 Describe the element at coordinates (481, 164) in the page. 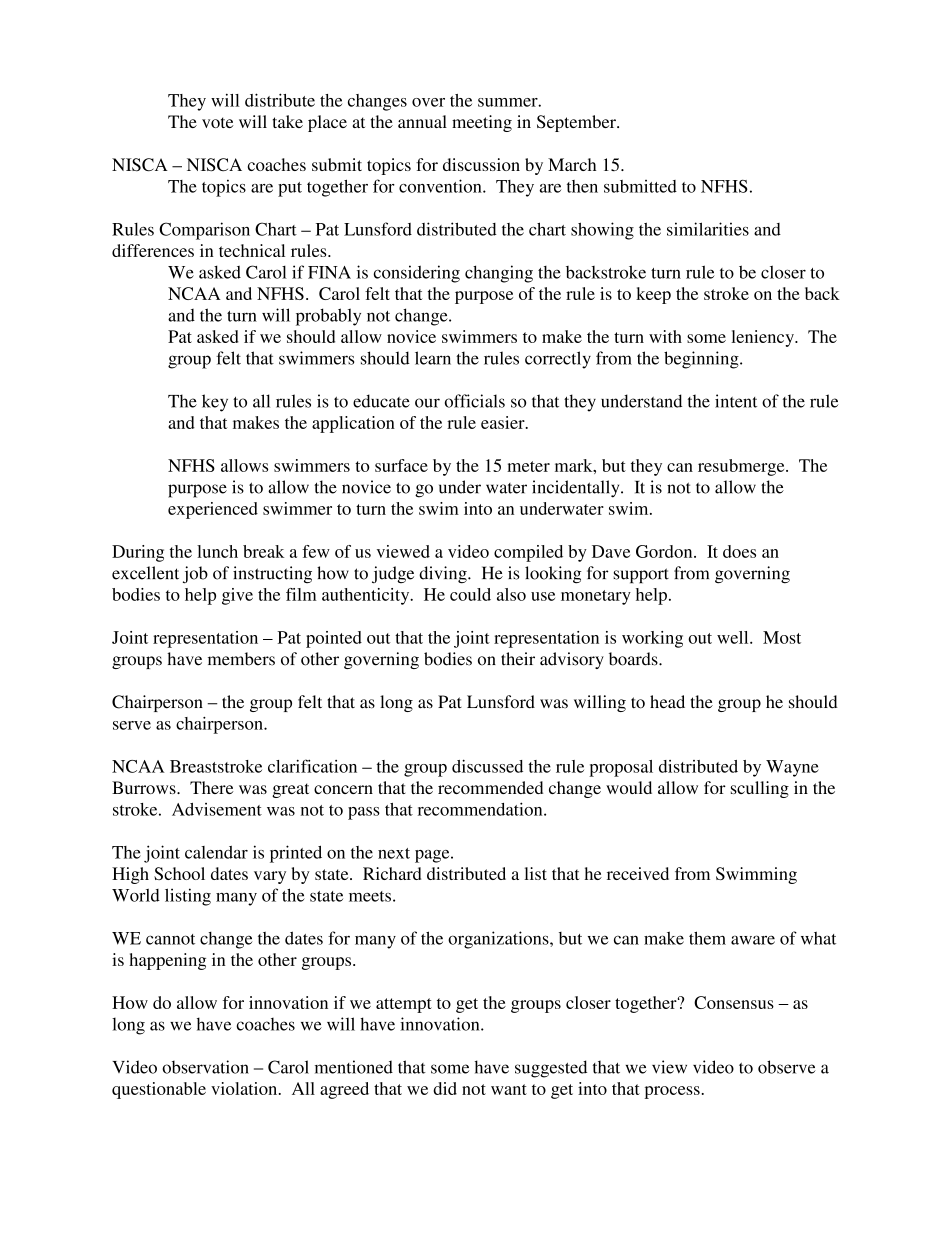

I see `discussion` at that location.
